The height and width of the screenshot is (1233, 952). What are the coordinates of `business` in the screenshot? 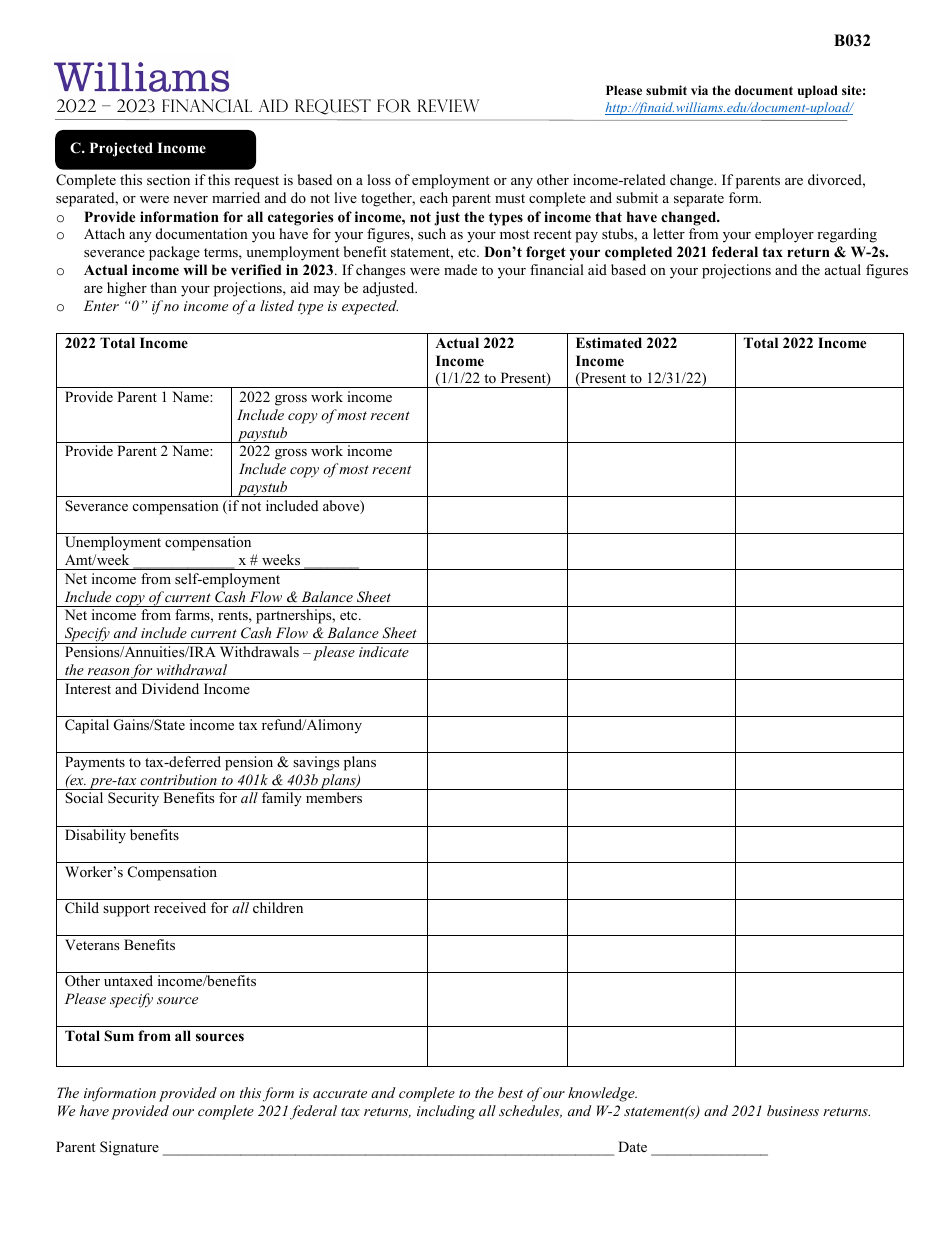 It's located at (793, 1110).
